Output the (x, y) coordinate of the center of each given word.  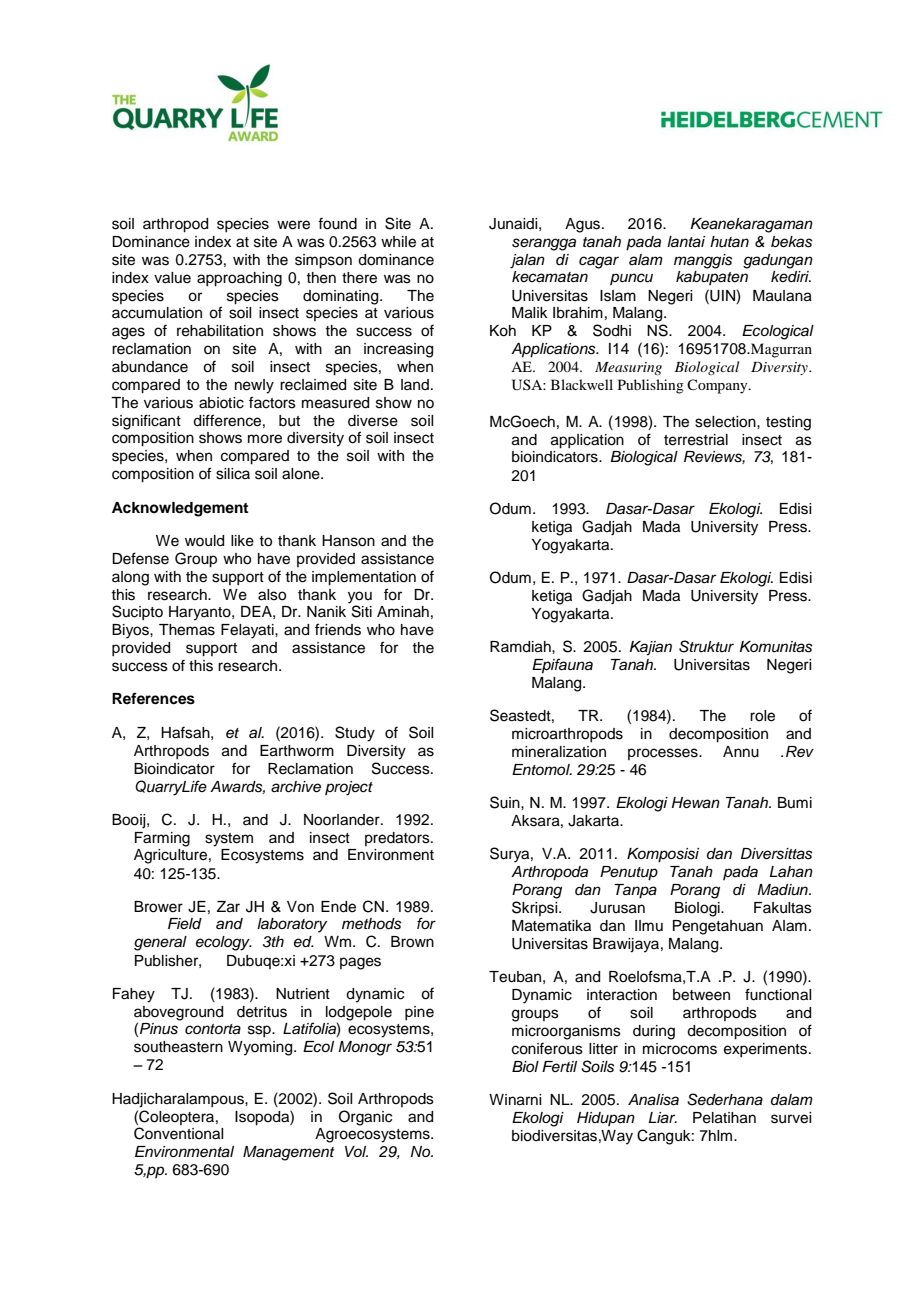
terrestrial (696, 440)
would (204, 541)
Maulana (782, 296)
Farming (162, 839)
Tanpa (635, 891)
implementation (364, 578)
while (398, 242)
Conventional (178, 1133)
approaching (239, 279)
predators (398, 839)
